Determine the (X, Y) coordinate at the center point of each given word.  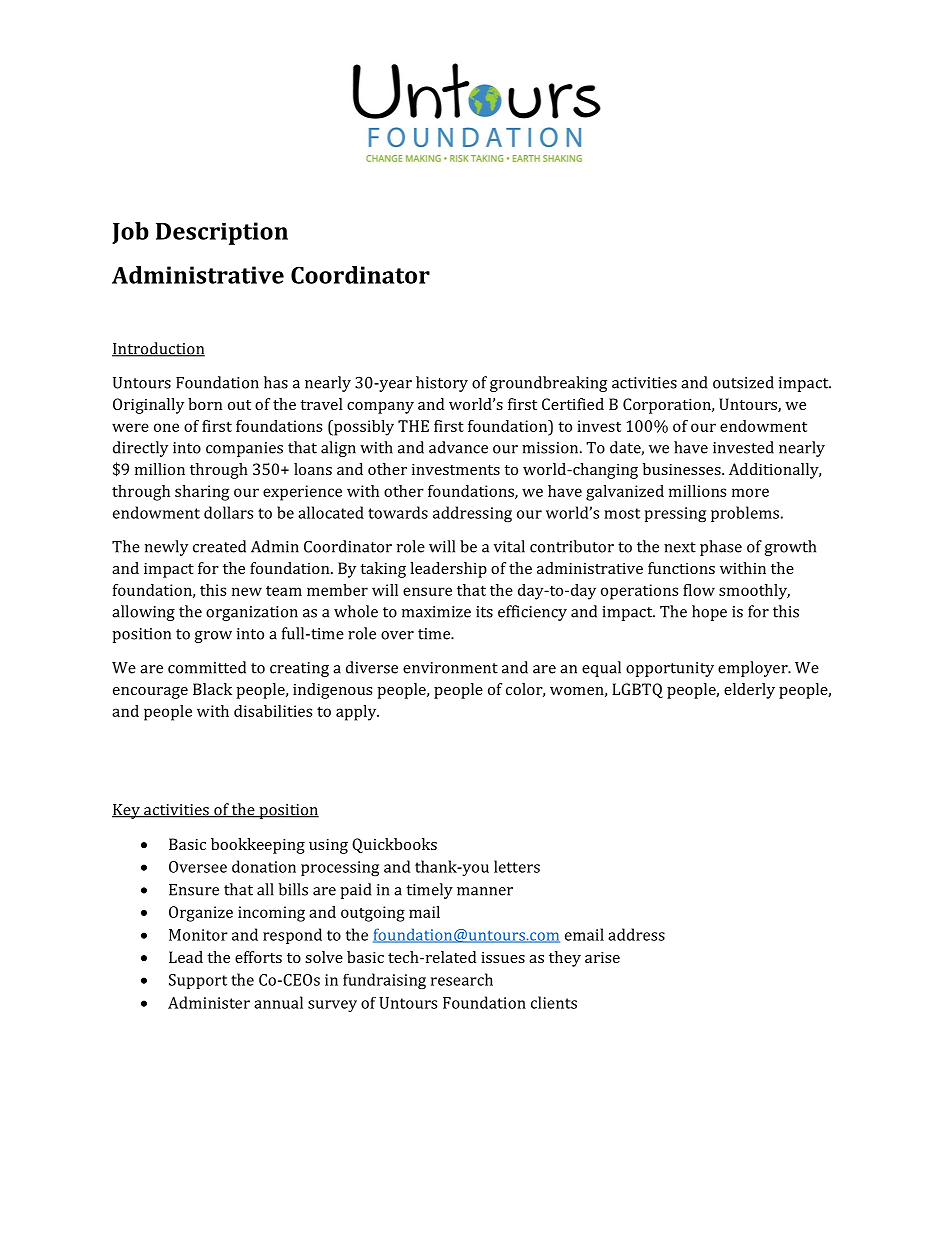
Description (222, 233)
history (442, 384)
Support (198, 981)
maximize (436, 612)
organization (252, 613)
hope (709, 613)
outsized (743, 382)
